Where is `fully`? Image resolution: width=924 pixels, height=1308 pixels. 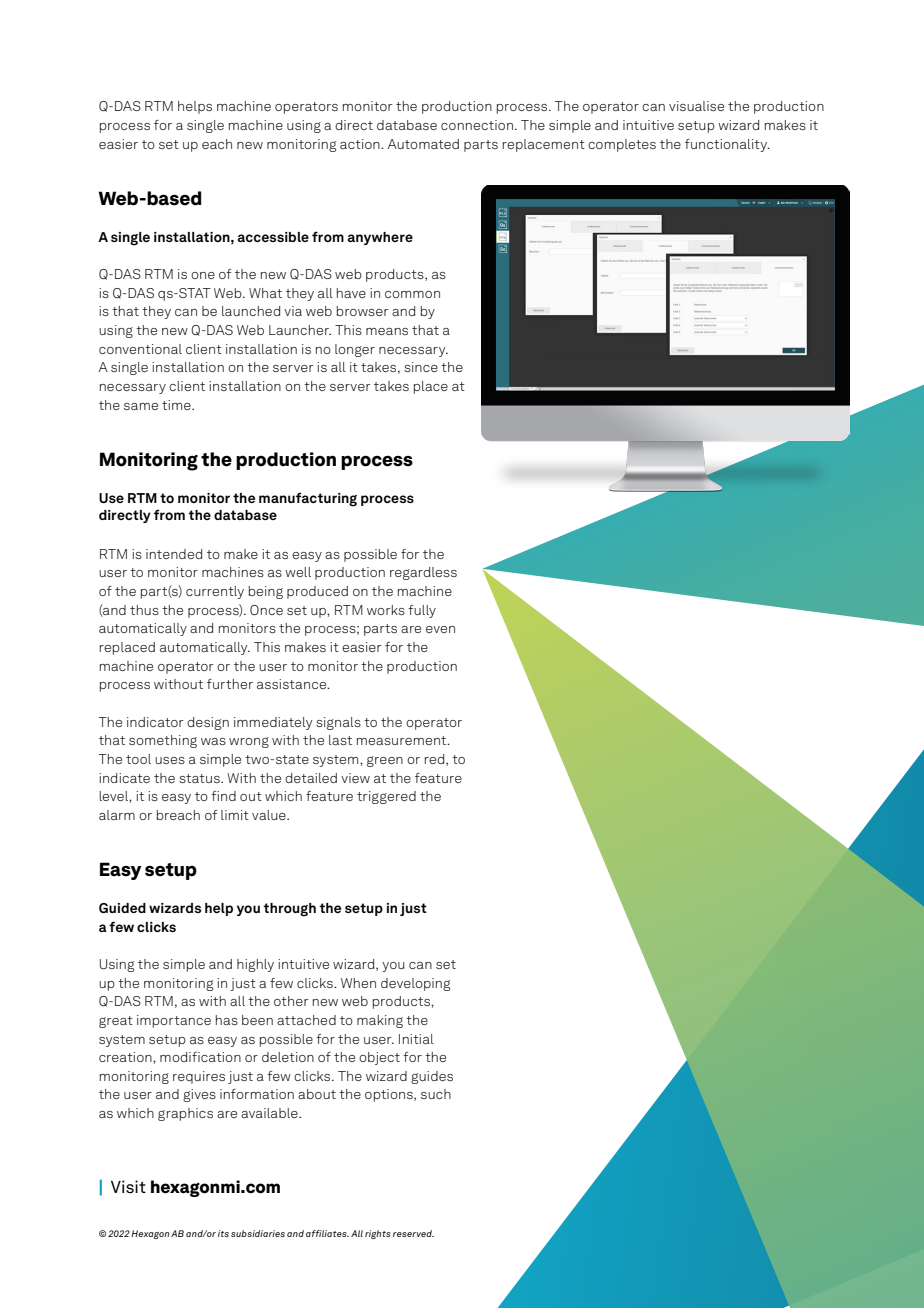
fully is located at coordinates (422, 611).
